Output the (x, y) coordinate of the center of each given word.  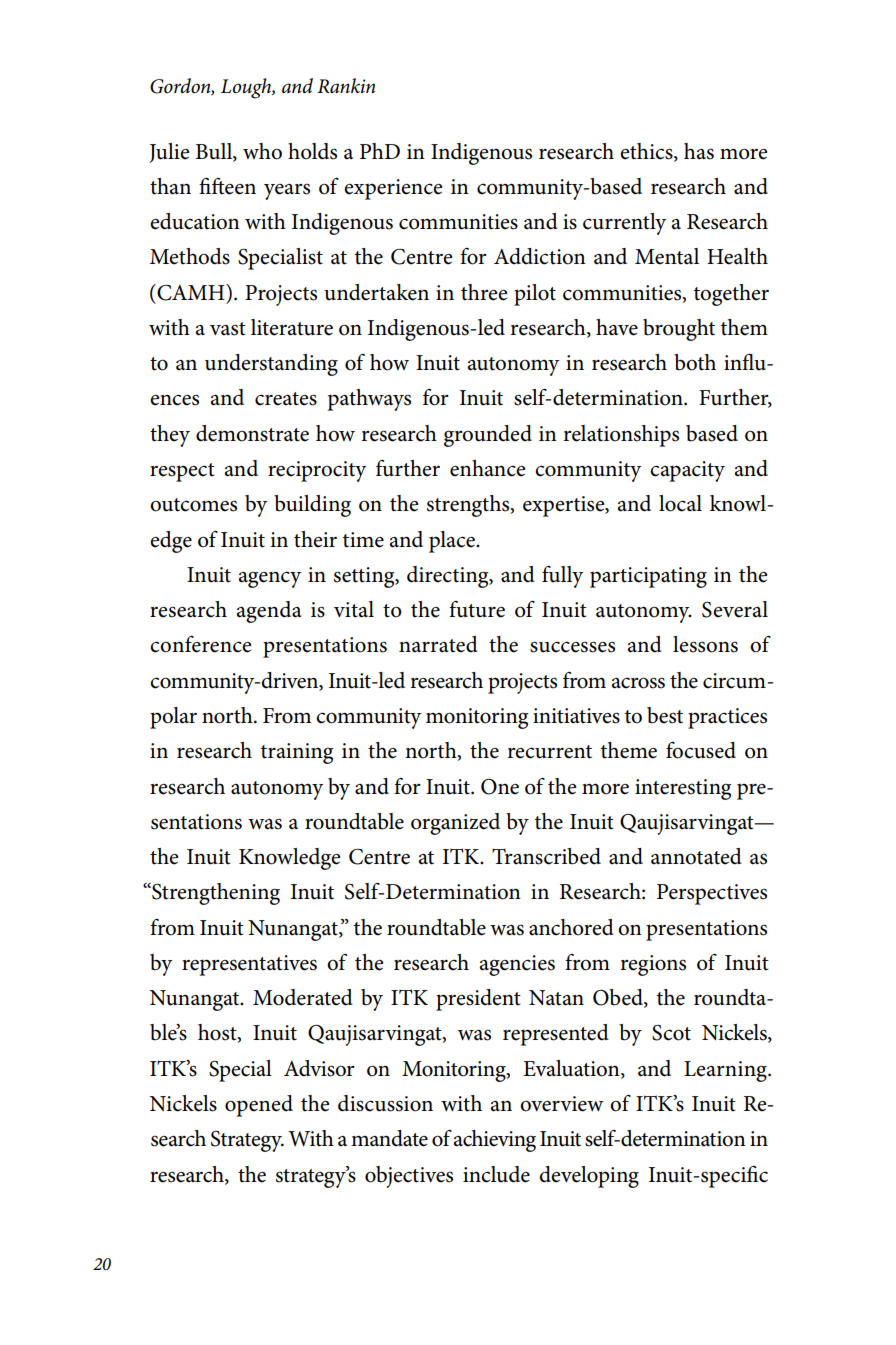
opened (259, 1106)
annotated (696, 856)
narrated (438, 644)
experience (393, 189)
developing (589, 1177)
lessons (705, 644)
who (262, 151)
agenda (269, 612)
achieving (494, 1141)
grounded (488, 436)
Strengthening (215, 894)
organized (455, 824)
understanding (271, 365)
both (695, 362)
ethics (647, 152)
